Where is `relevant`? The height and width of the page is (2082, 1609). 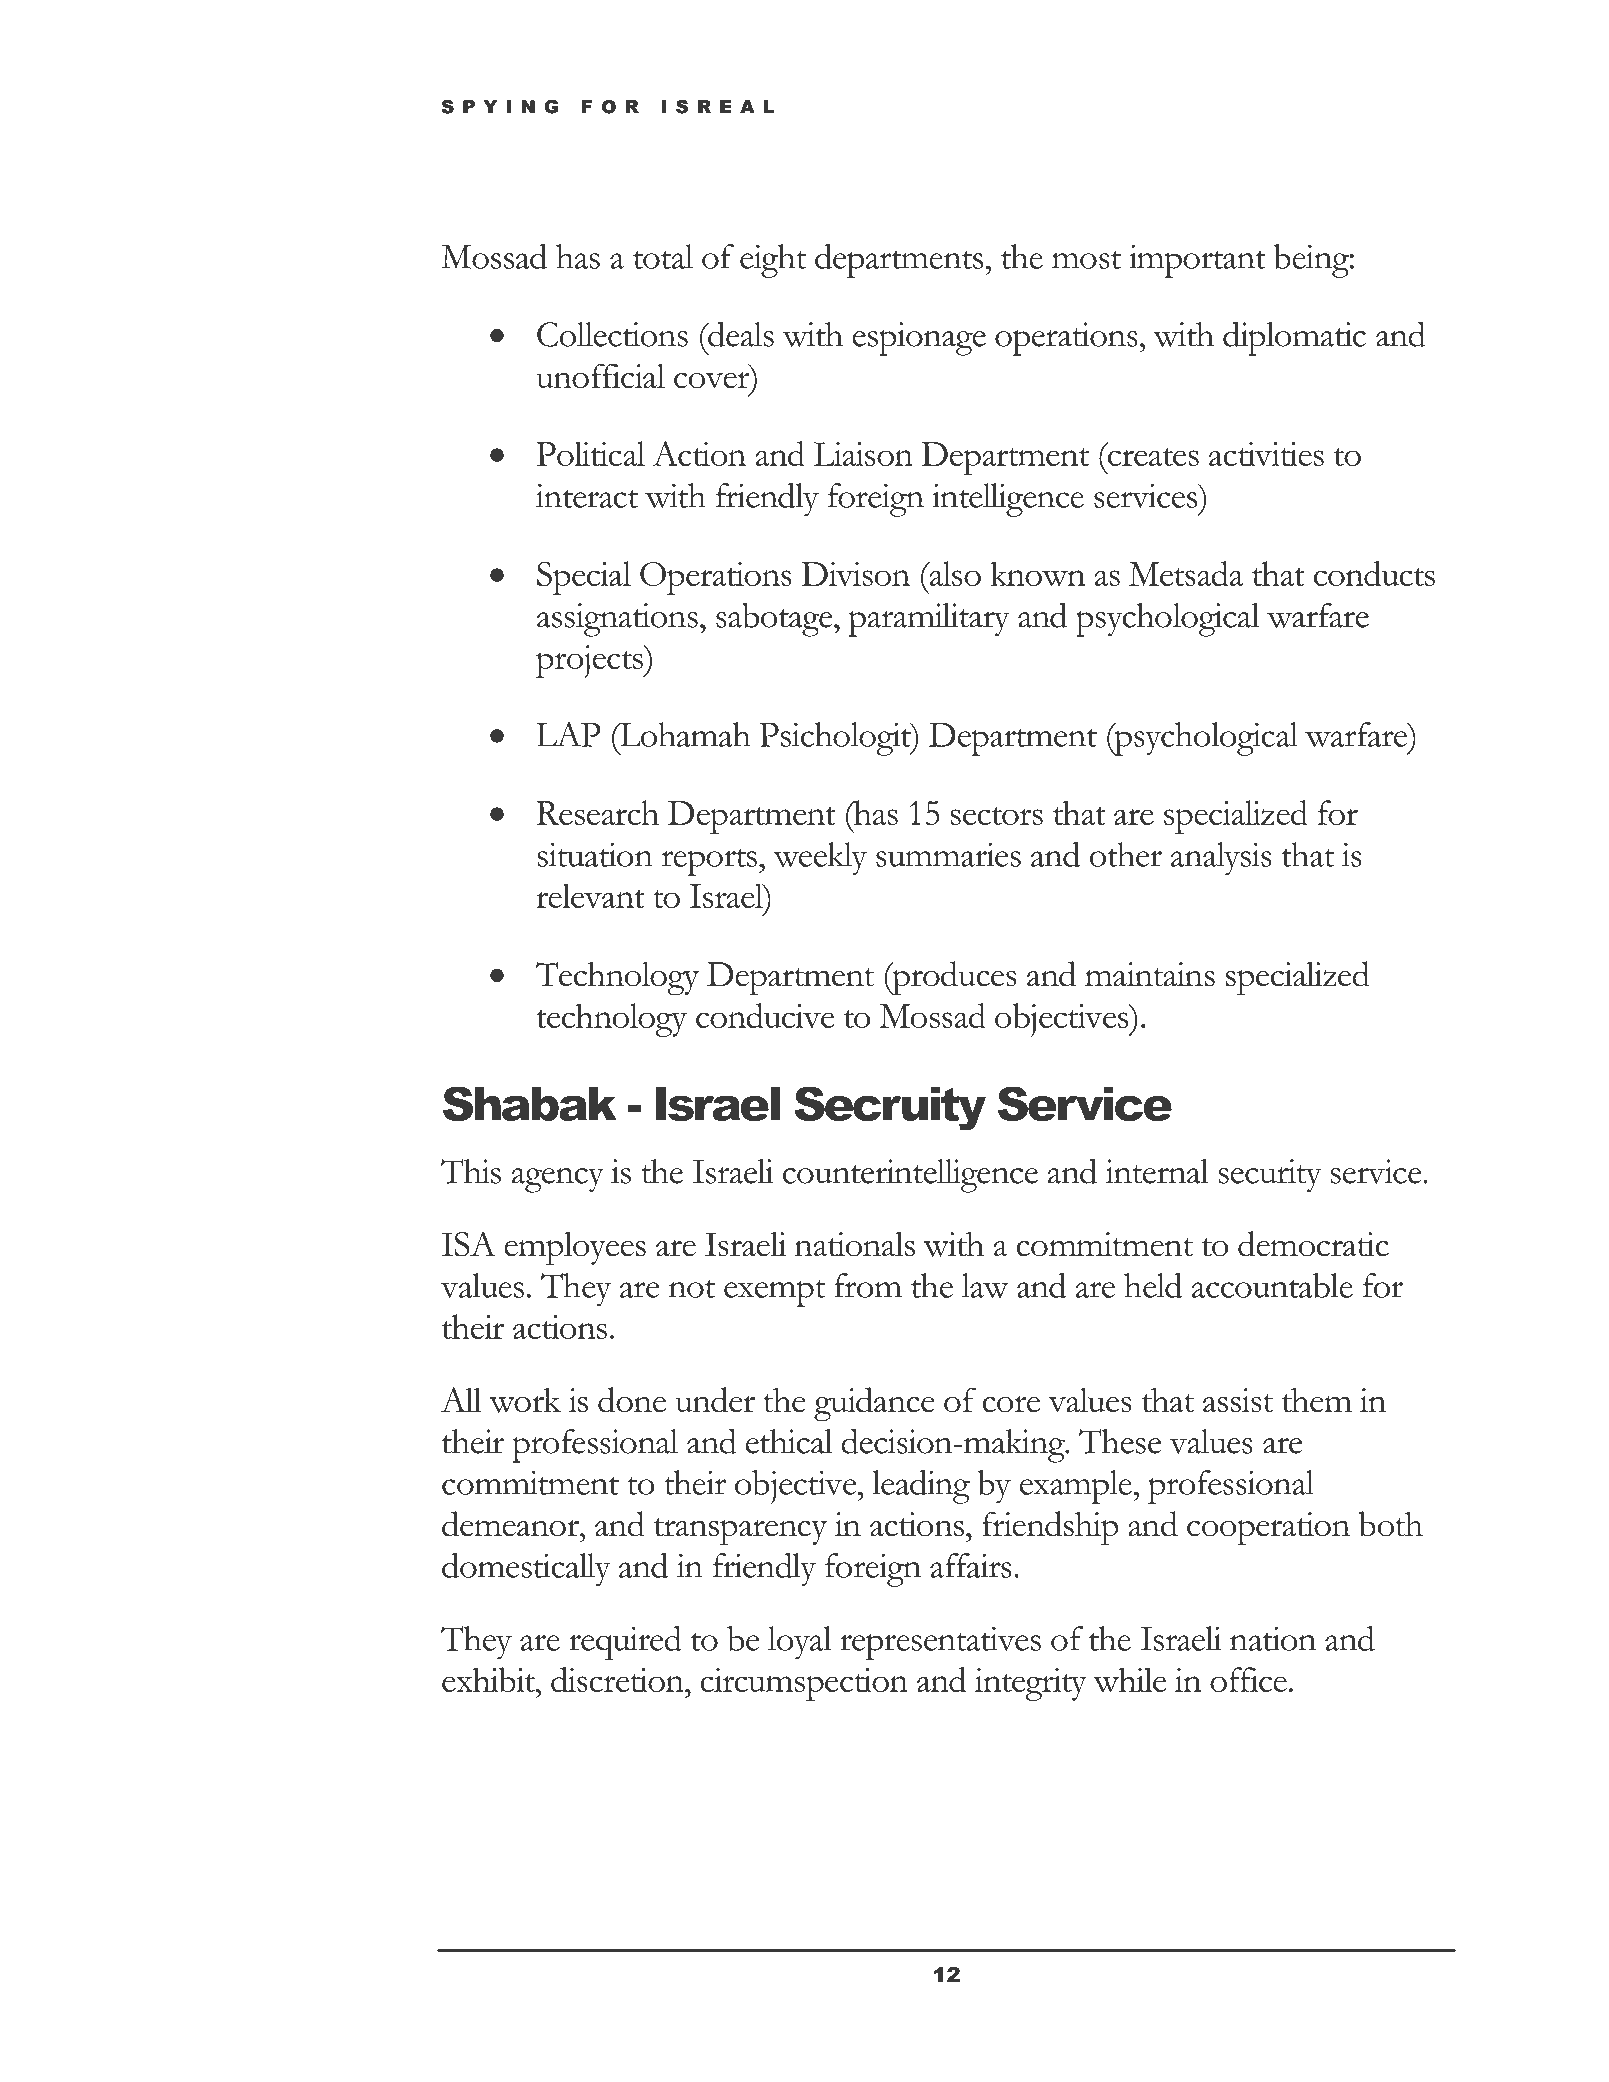
relevant is located at coordinates (590, 895).
